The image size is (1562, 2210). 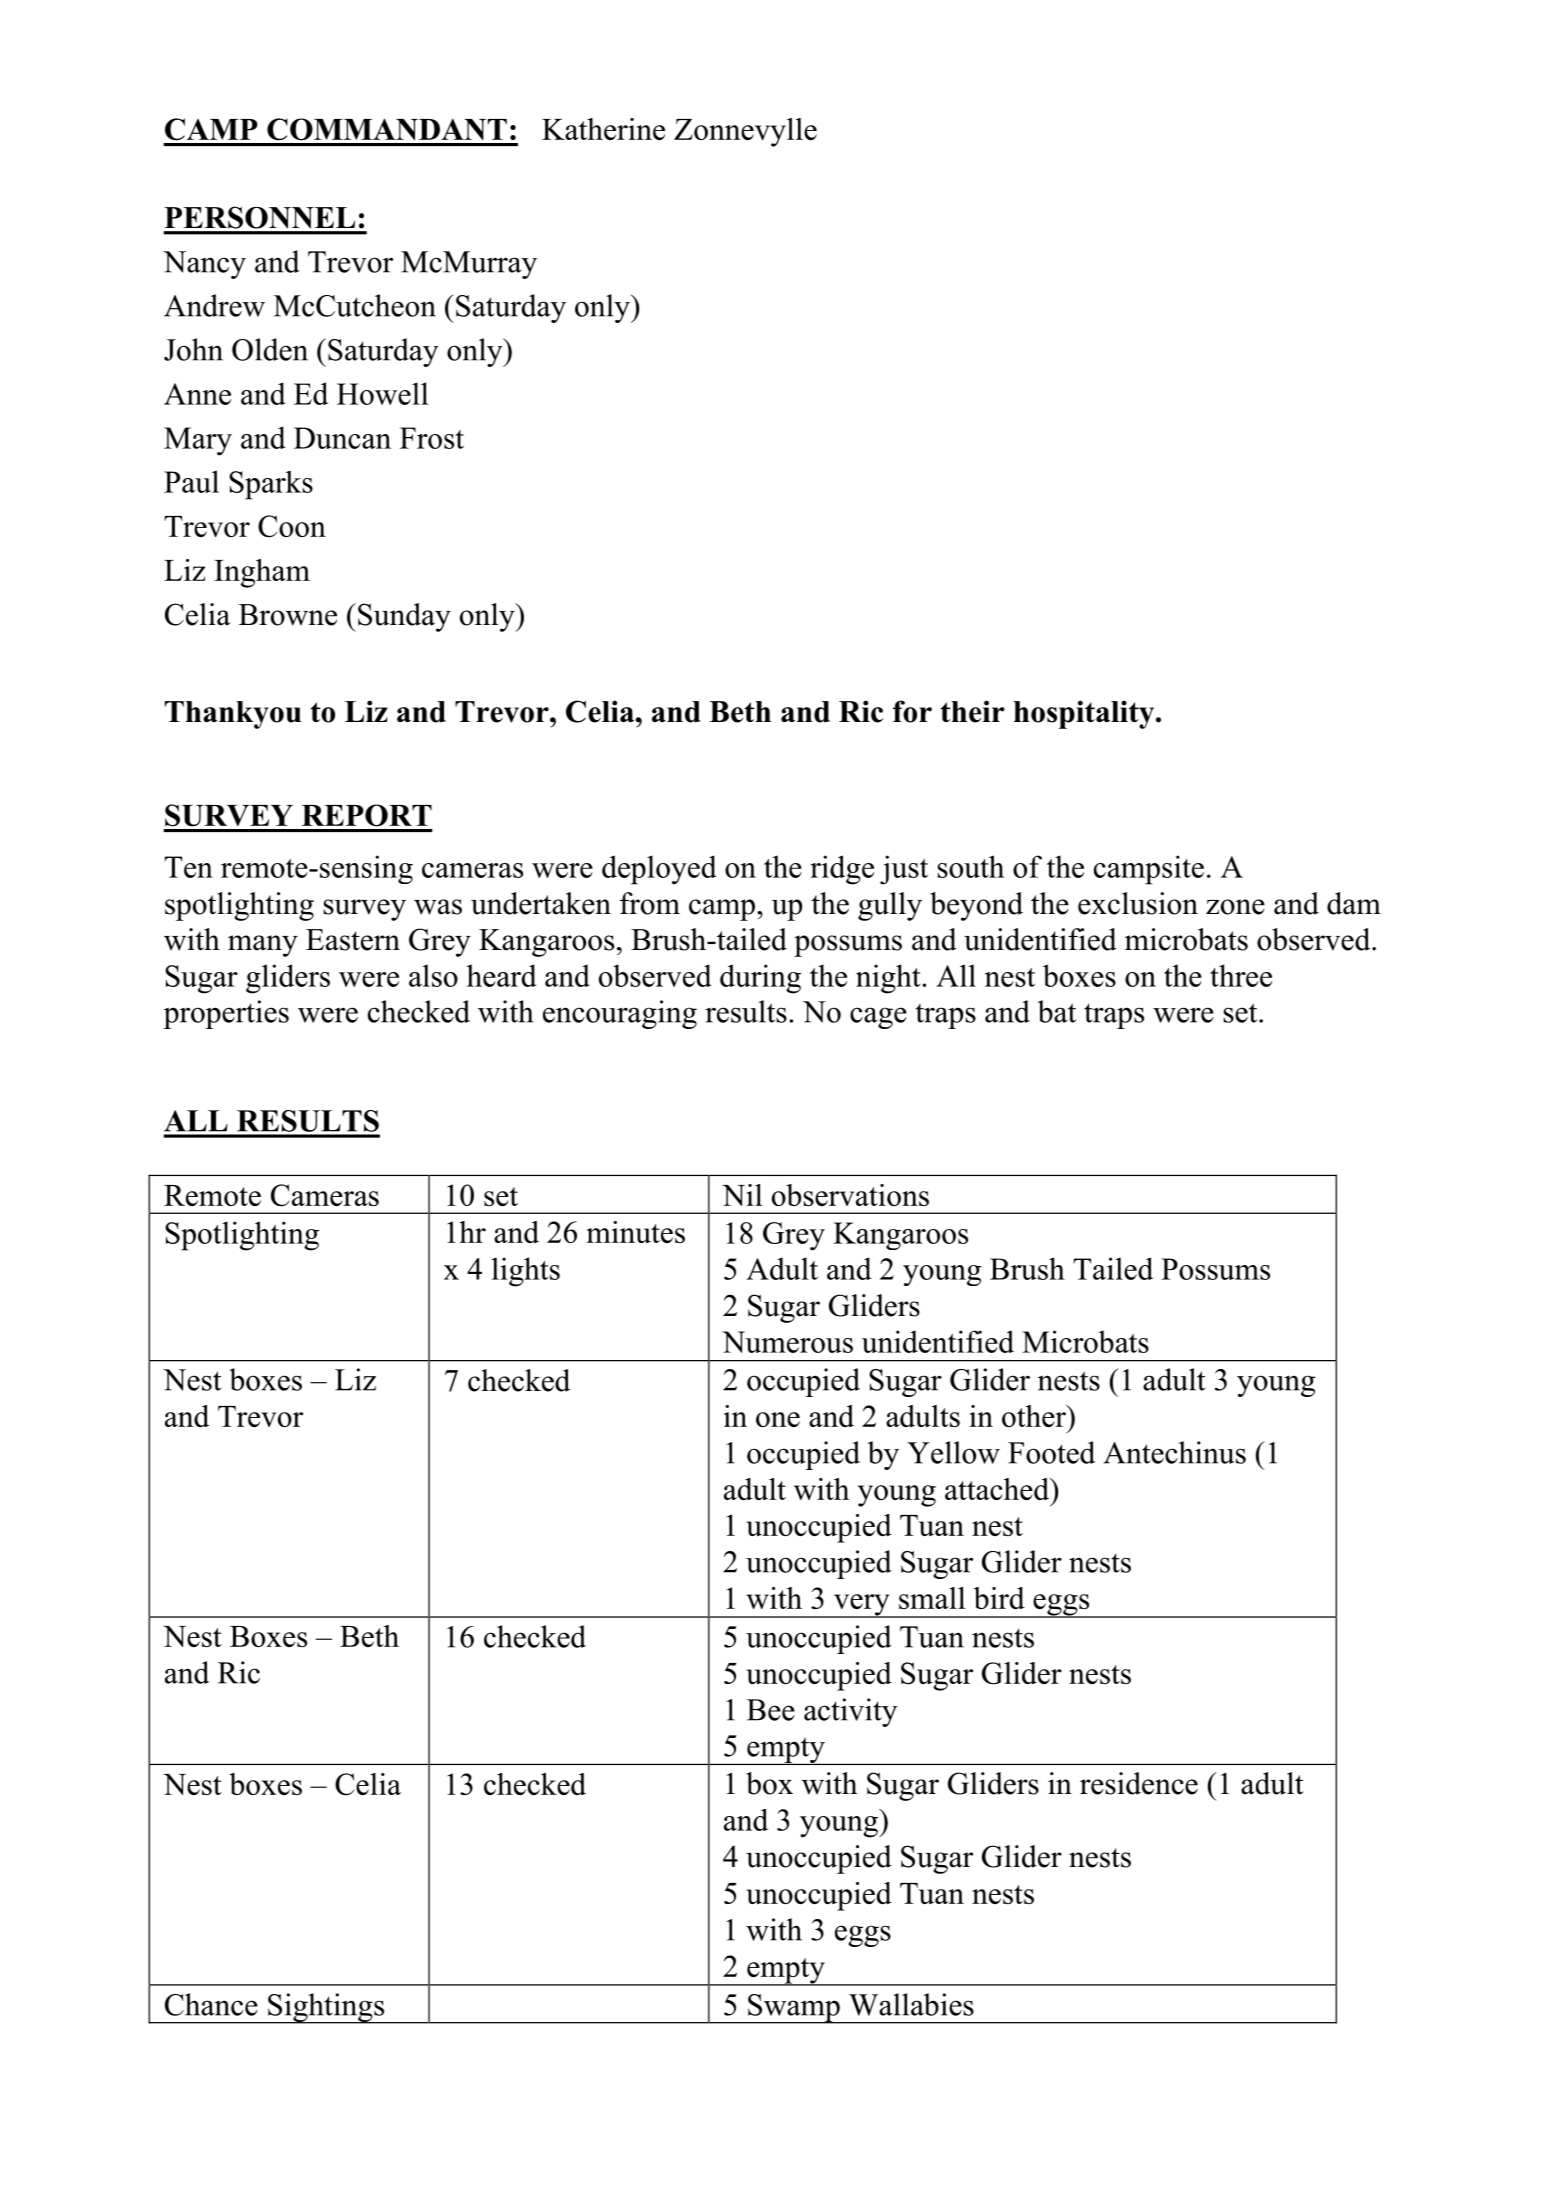 What do you see at coordinates (233, 715) in the screenshot?
I see `Thankyou` at bounding box center [233, 715].
